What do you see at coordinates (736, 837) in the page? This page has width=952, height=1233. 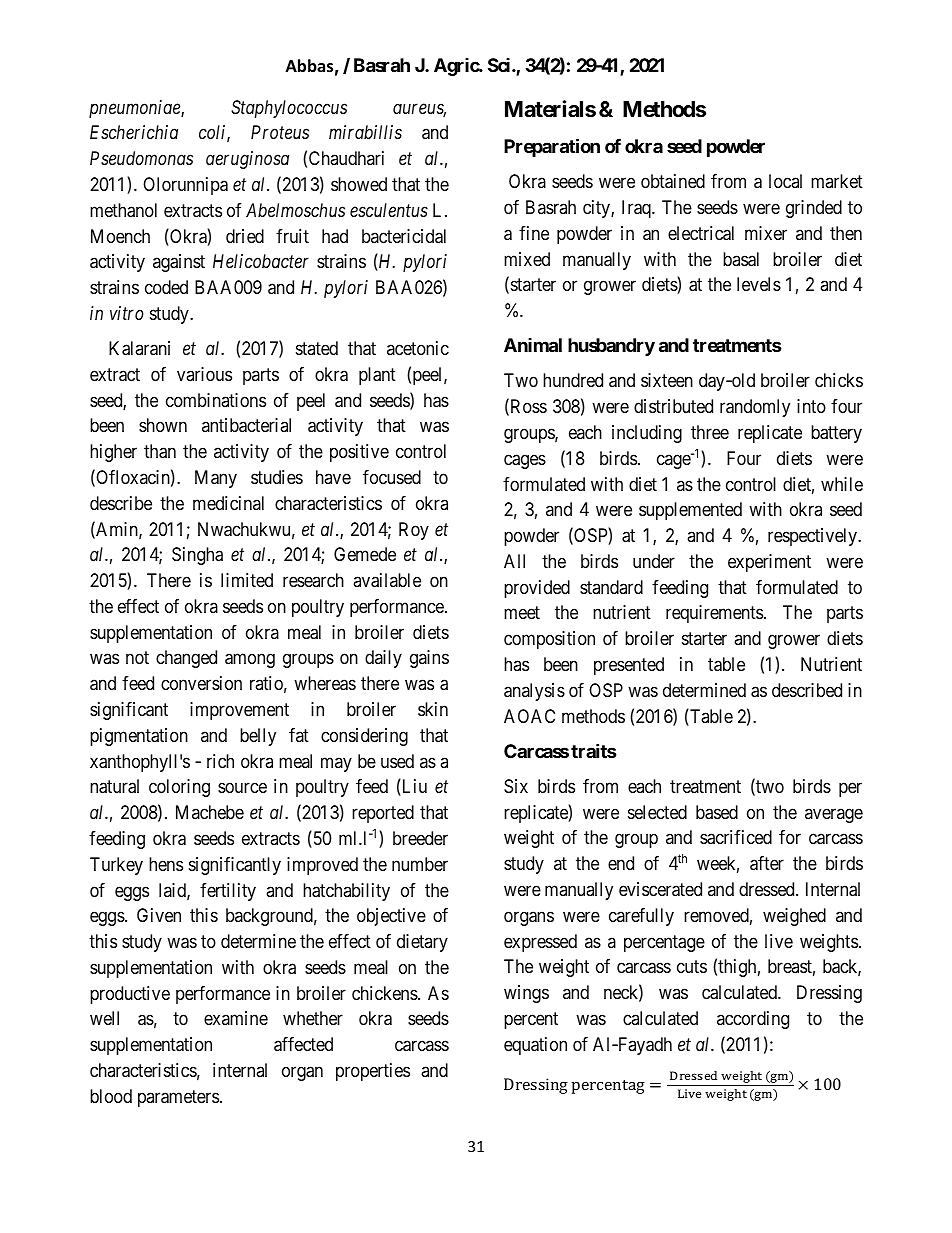 I see `sacrificed` at bounding box center [736, 837].
